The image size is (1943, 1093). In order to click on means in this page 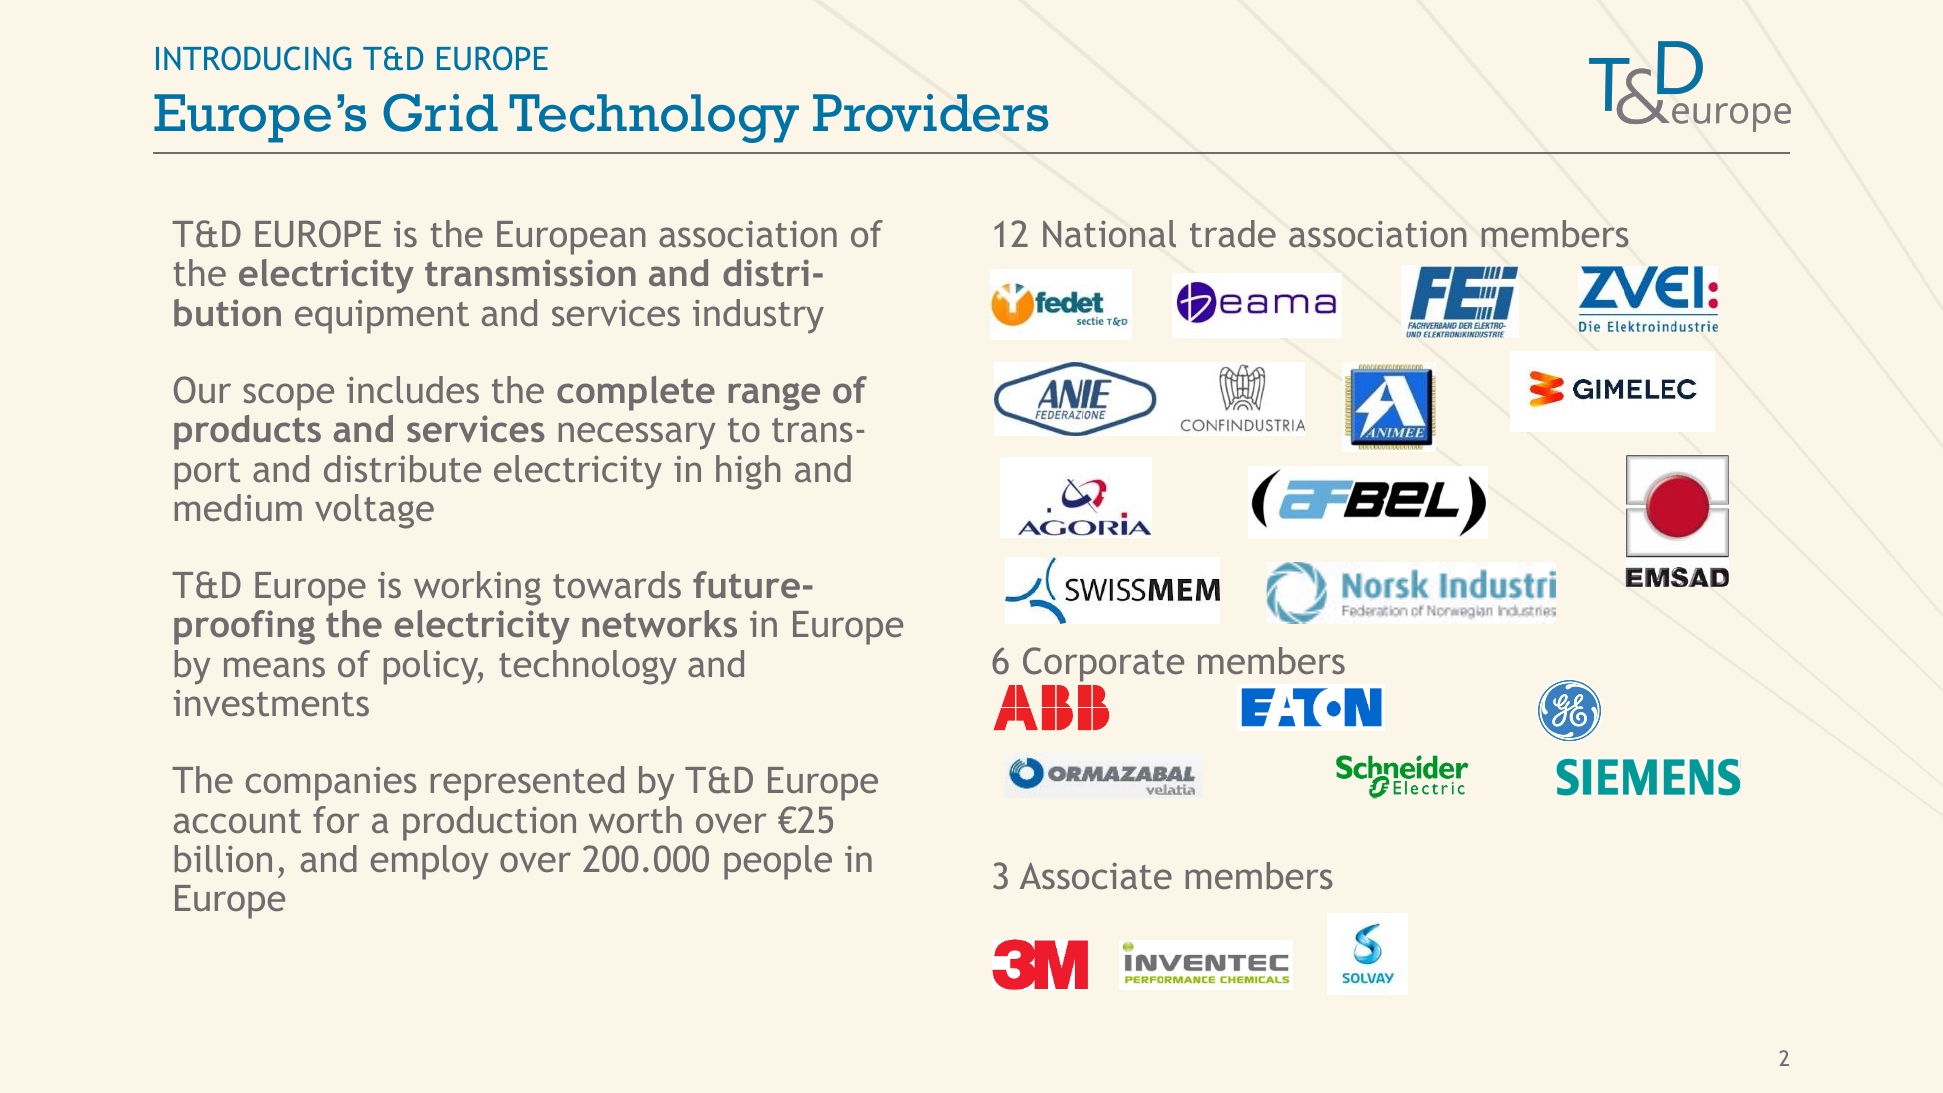, I will do `click(274, 667)`.
